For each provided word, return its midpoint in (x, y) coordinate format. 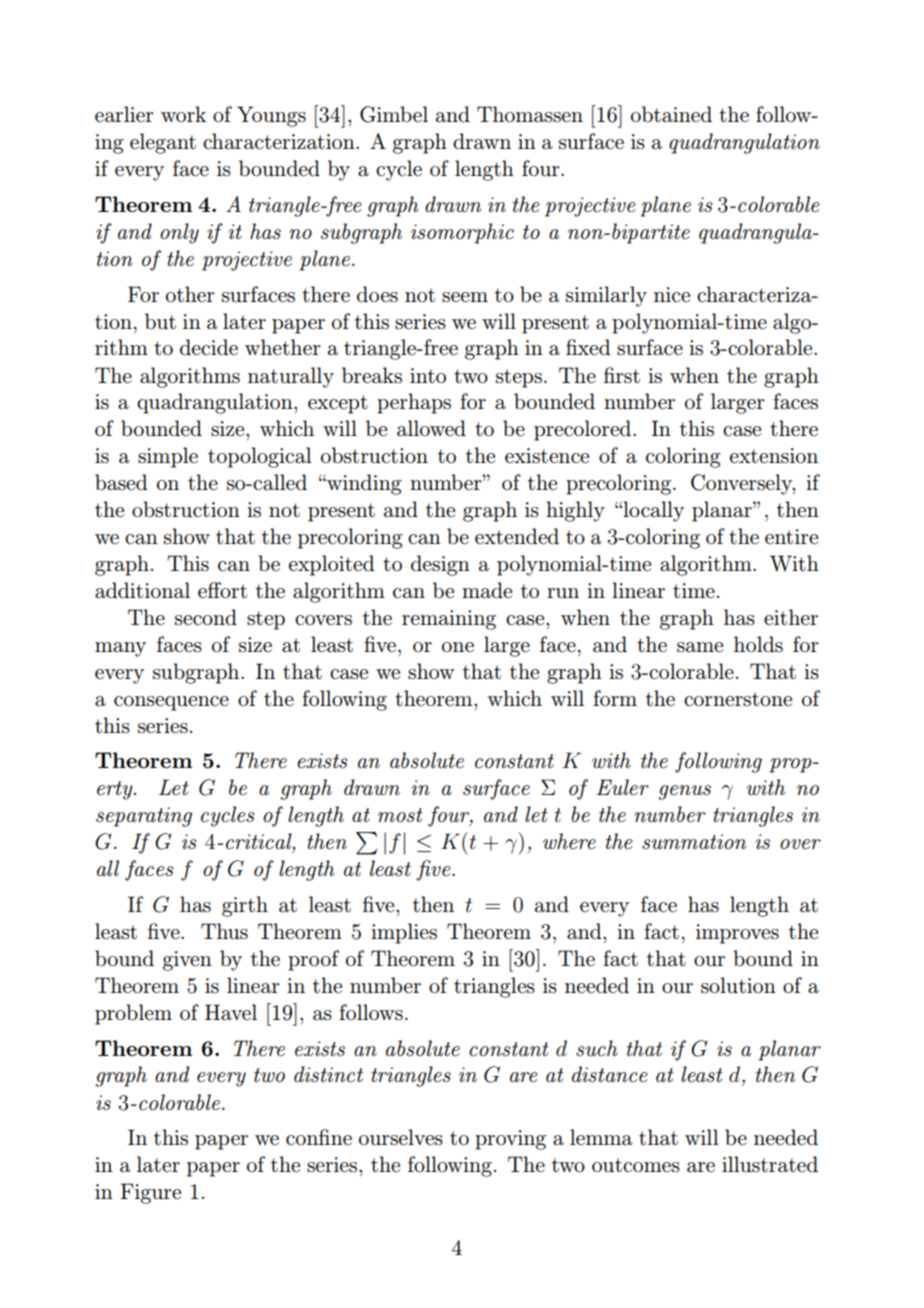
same (700, 647)
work (183, 114)
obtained (671, 114)
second (206, 617)
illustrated (770, 1164)
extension (774, 456)
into (428, 375)
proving (510, 1140)
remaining (449, 620)
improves (737, 934)
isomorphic (462, 233)
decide (209, 347)
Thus (224, 931)
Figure (151, 1193)
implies (404, 933)
